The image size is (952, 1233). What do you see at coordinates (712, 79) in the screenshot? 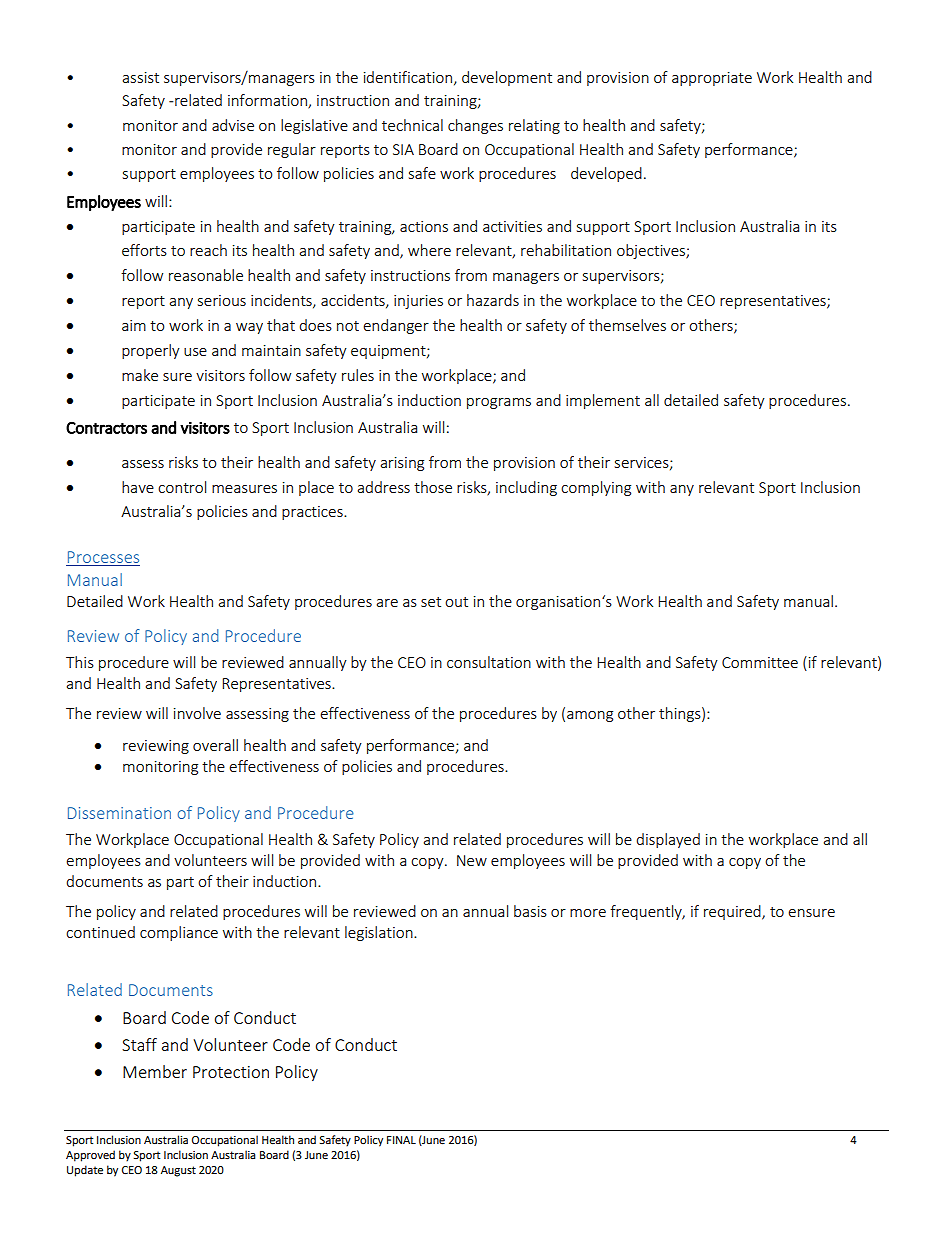
I see `appropriate` at bounding box center [712, 79].
